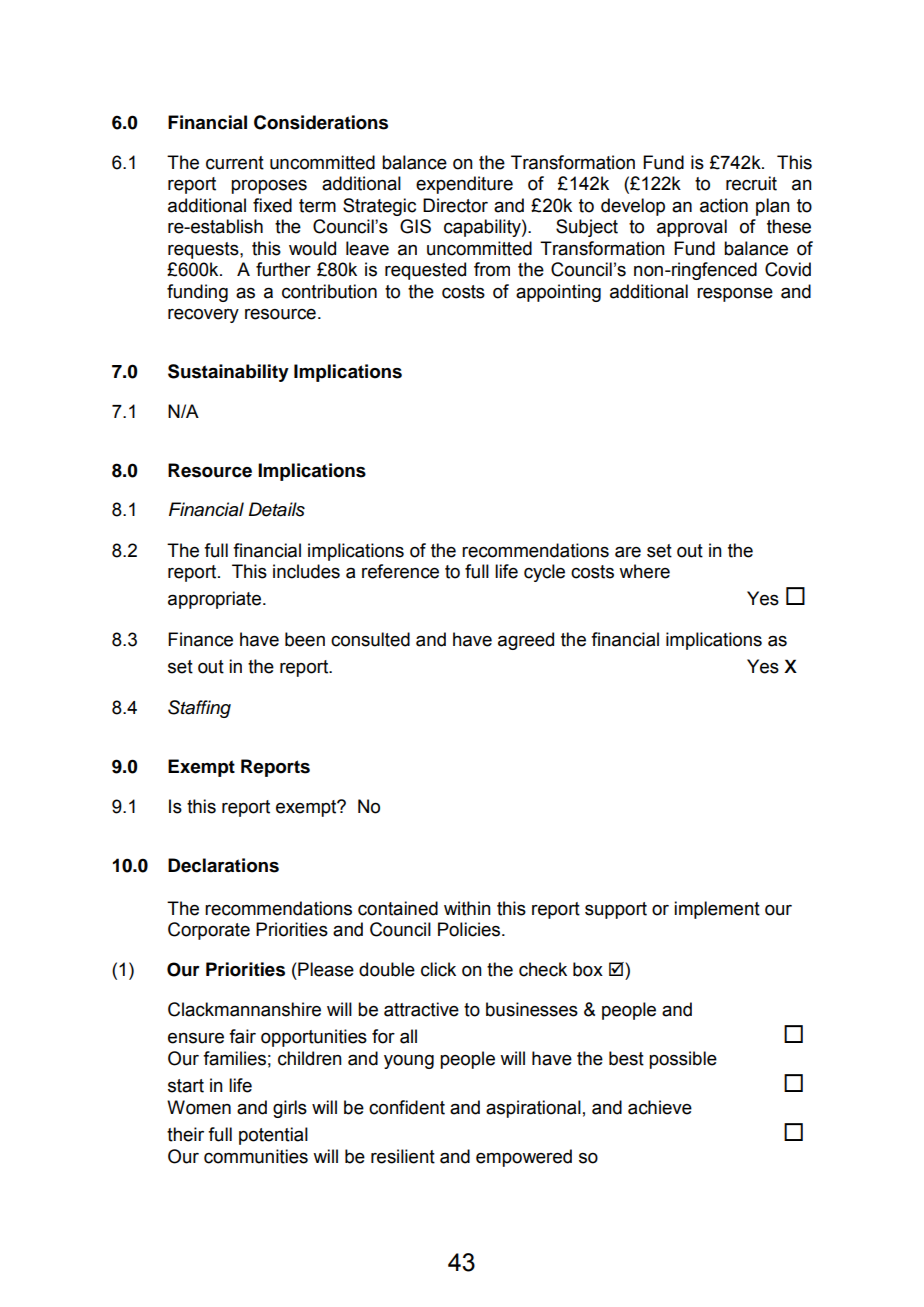 The width and height of the page is (924, 1307). Describe the element at coordinates (223, 865) in the page. I see `Declarations` at that location.
